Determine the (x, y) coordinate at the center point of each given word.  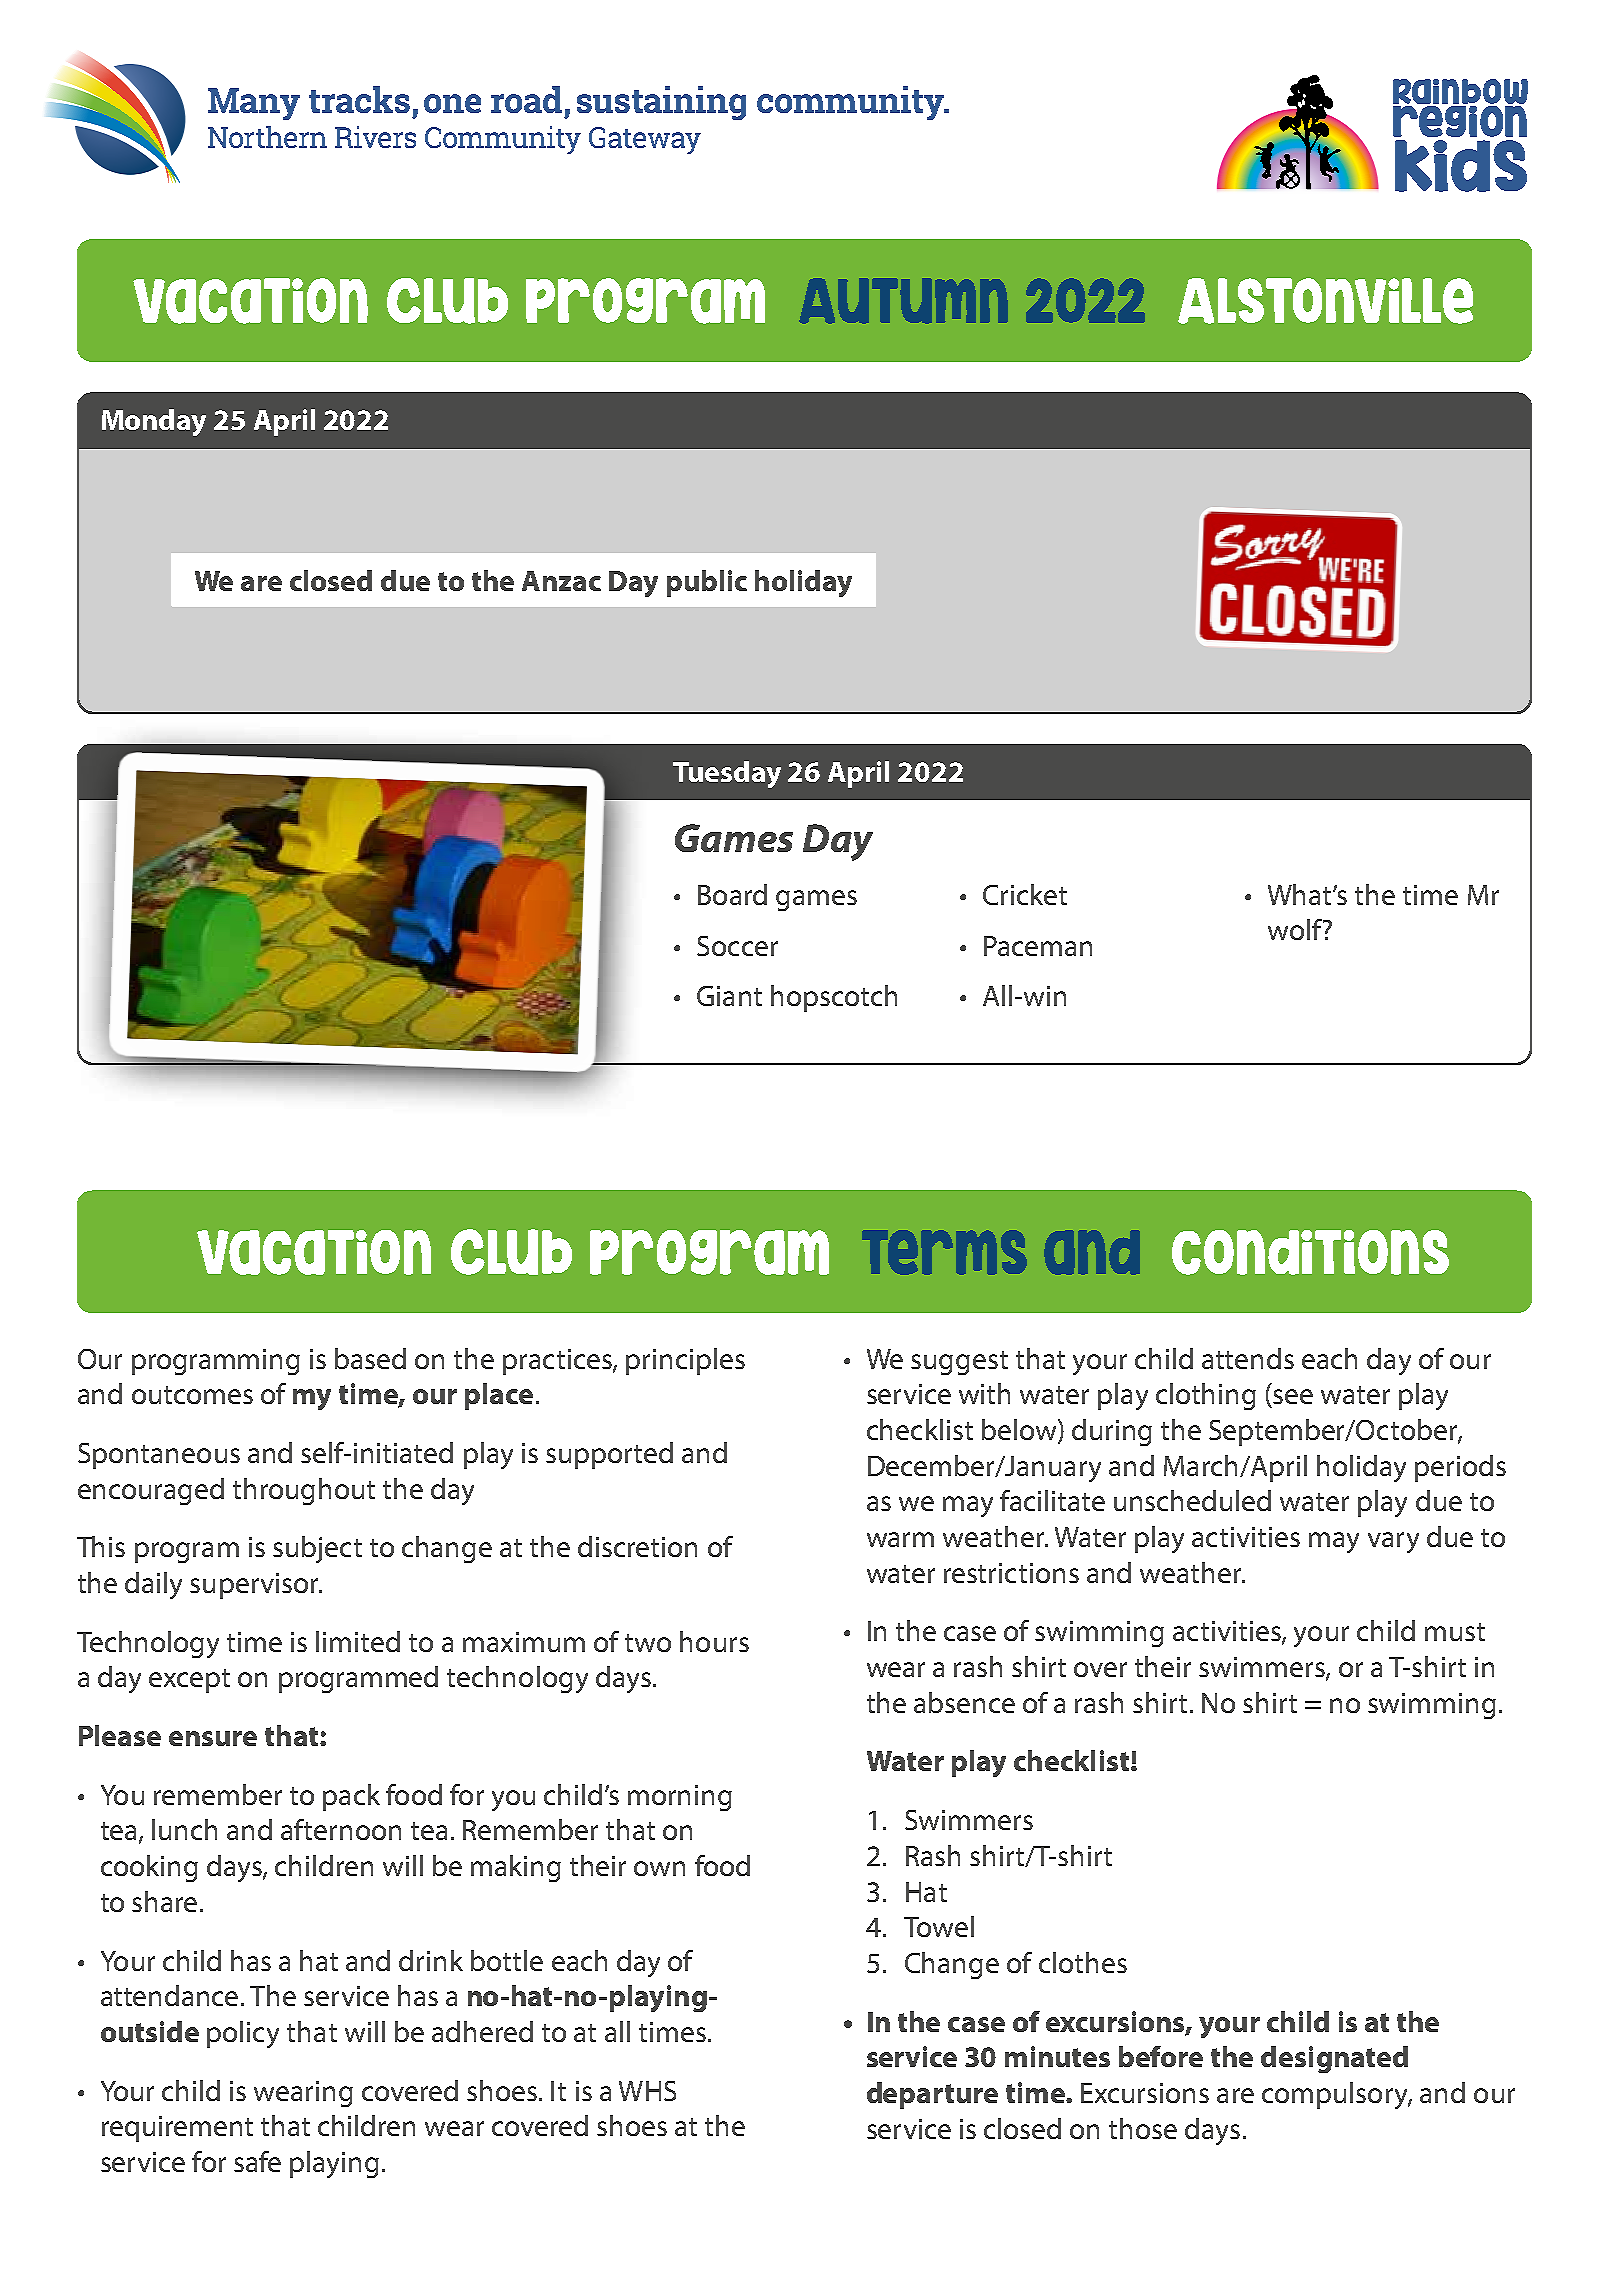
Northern (267, 137)
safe (257, 2161)
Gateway (645, 140)
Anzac (561, 581)
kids (1461, 166)
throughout (304, 1491)
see (1293, 1396)
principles (685, 1361)
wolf (1296, 929)
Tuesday (727, 774)
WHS (647, 2091)
